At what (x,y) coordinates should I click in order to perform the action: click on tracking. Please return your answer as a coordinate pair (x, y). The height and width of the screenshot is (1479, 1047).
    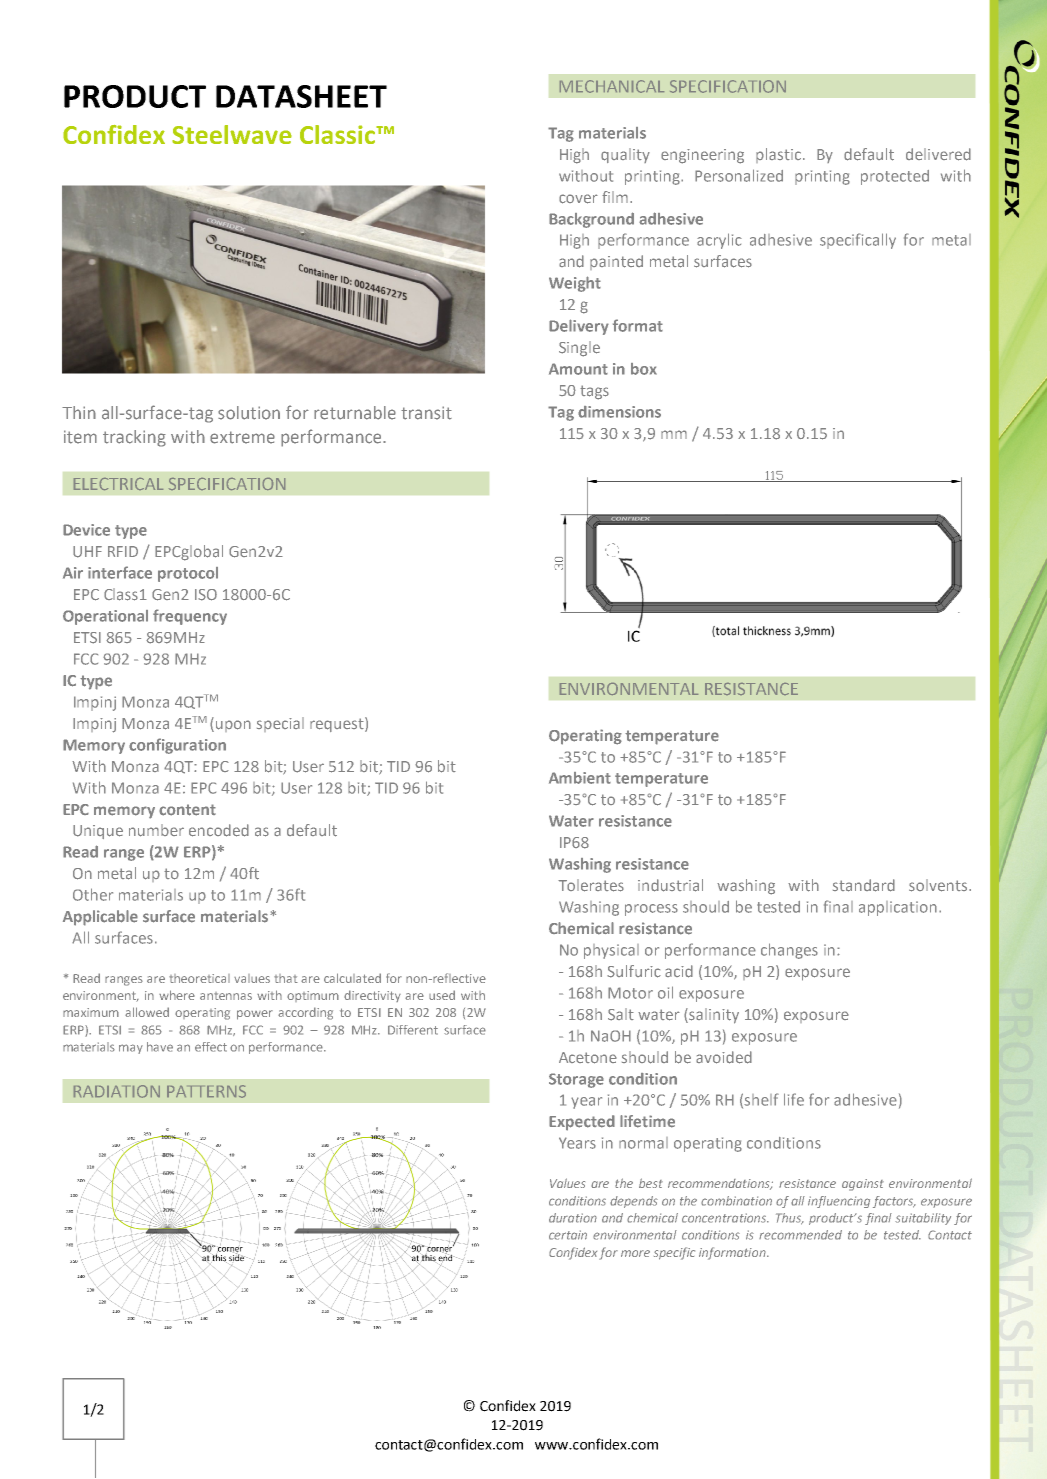
    Looking at the image, I should click on (134, 438).
